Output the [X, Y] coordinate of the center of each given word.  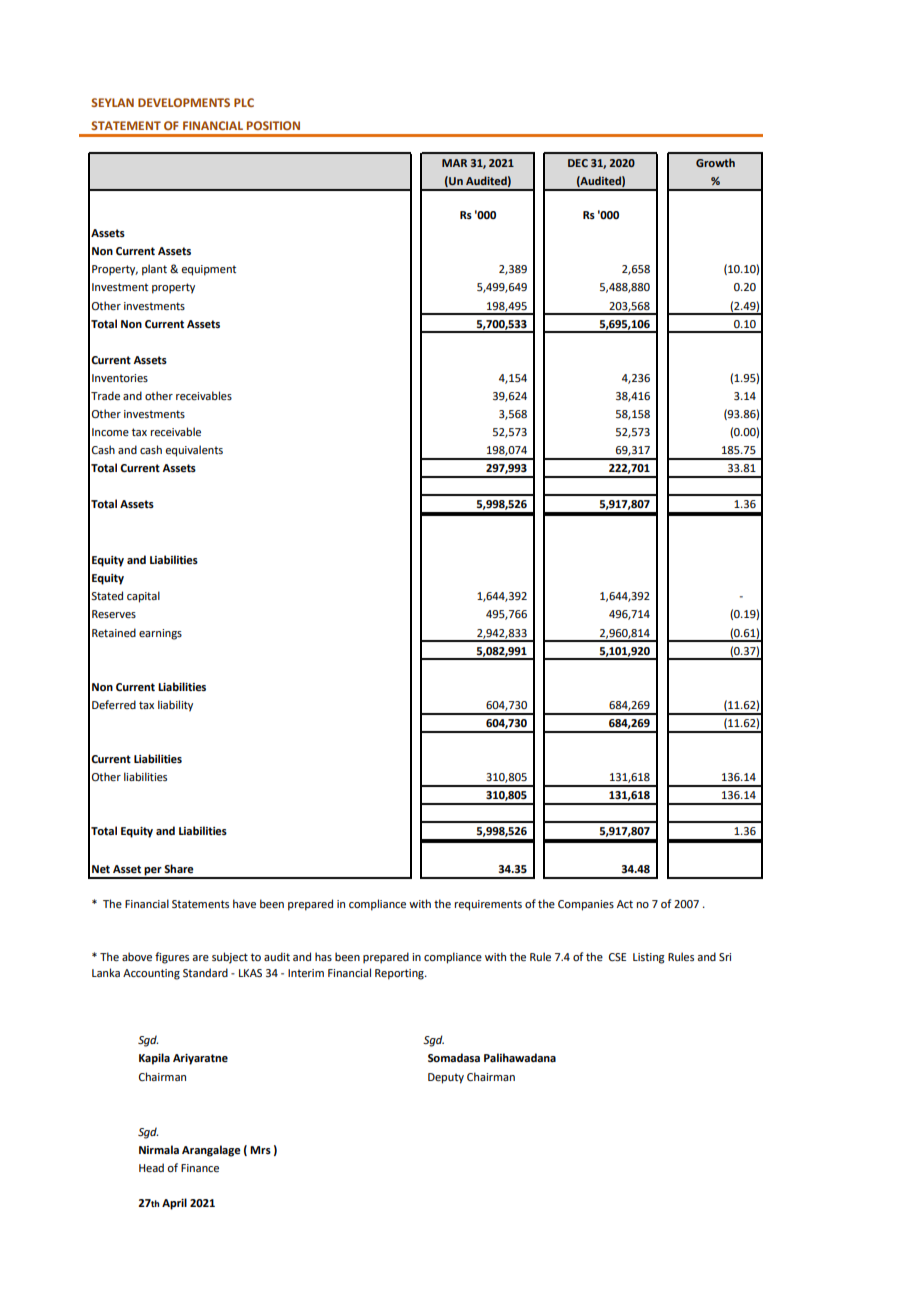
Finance [200, 1168]
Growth [715, 162]
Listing [649, 958]
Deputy [446, 1078]
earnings [160, 634]
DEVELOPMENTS [184, 102]
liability [175, 706]
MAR [454, 163]
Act [625, 904]
